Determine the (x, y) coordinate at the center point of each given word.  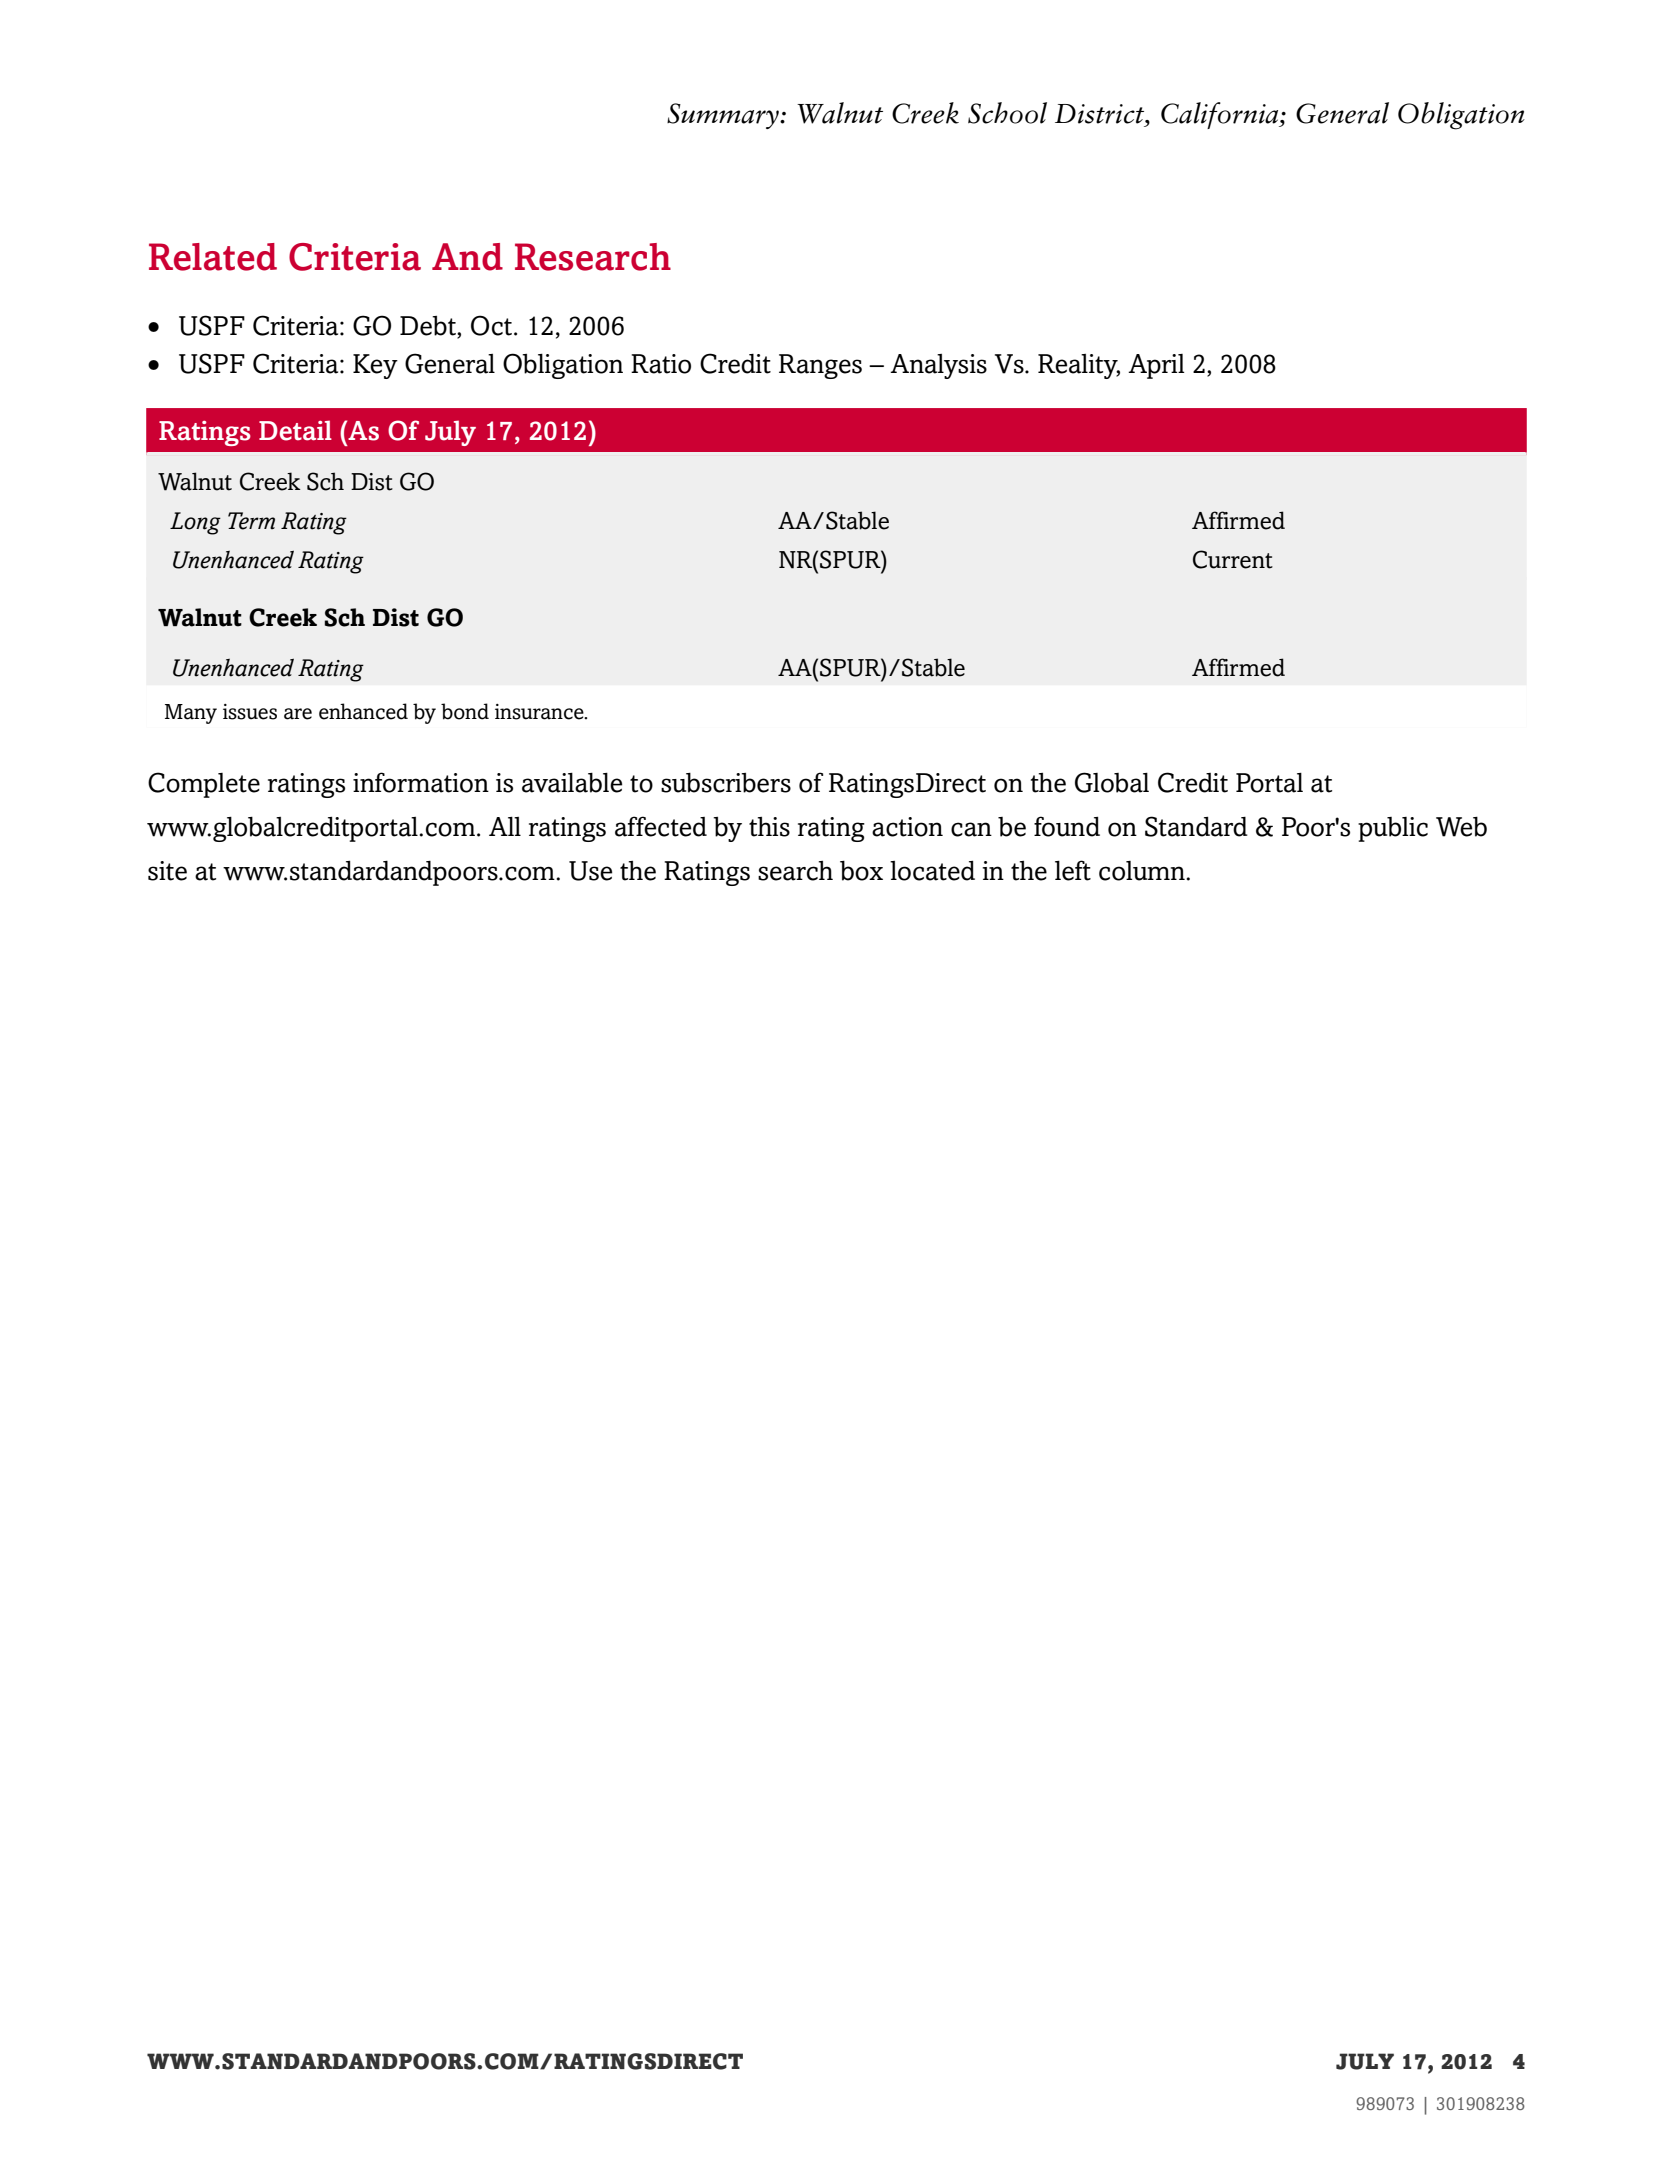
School (1007, 113)
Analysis (938, 366)
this (769, 827)
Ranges (820, 366)
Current (1233, 559)
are (298, 714)
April (1156, 366)
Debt (429, 326)
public (1393, 829)
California (1221, 115)
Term (251, 521)
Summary (724, 116)
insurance (540, 712)
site (167, 871)
